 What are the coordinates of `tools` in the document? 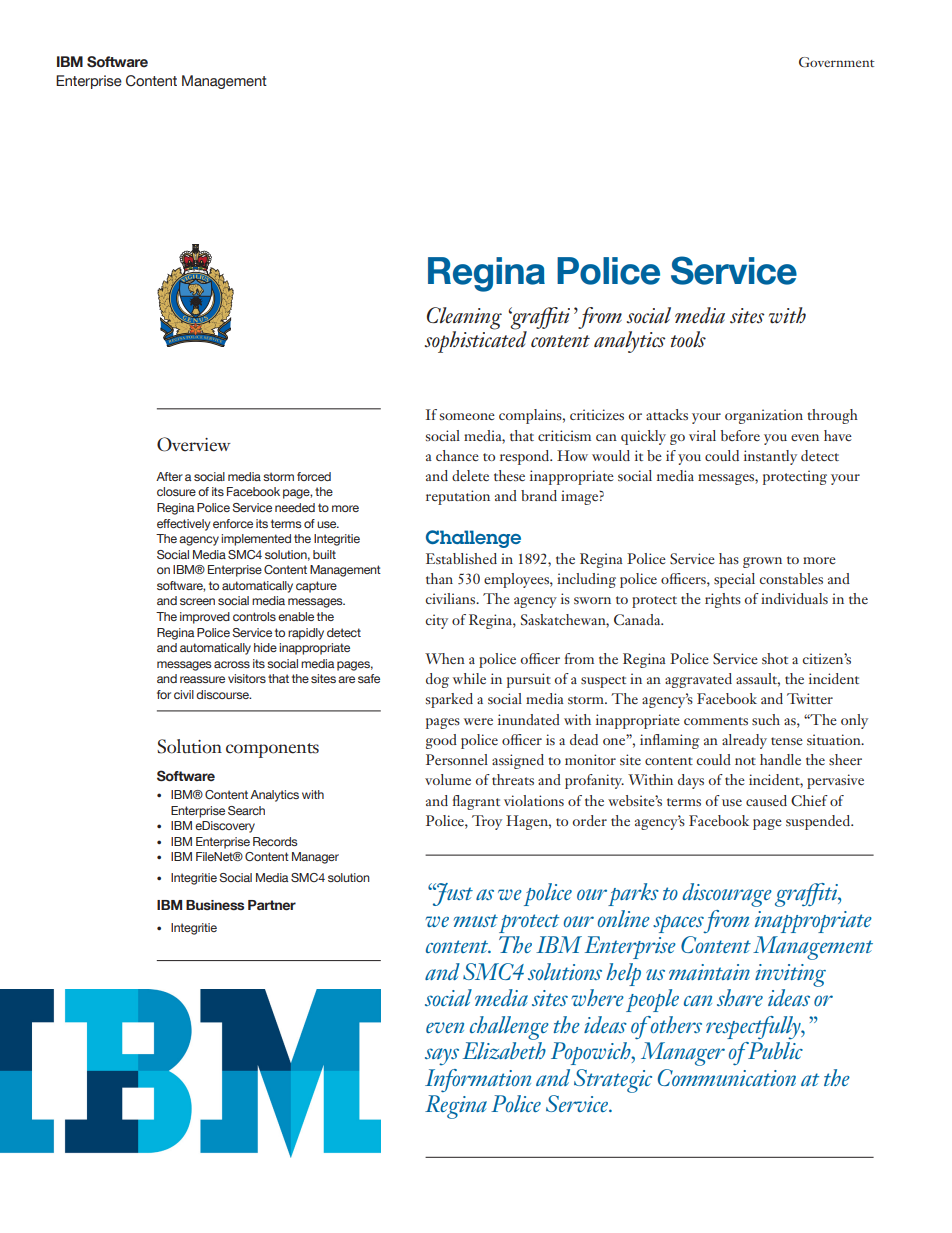 It's located at (688, 339).
